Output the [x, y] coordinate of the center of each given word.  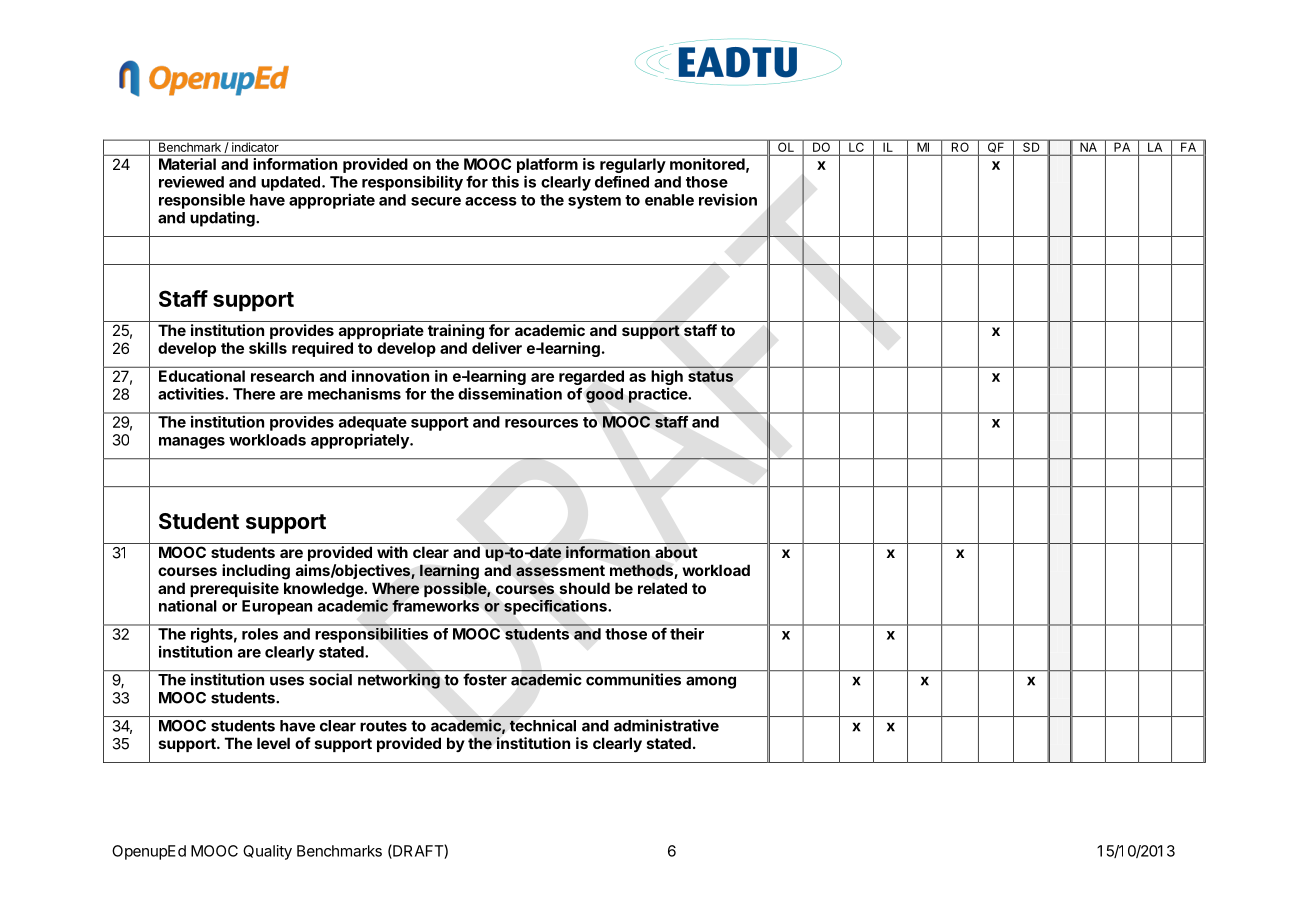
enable [669, 200]
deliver [497, 348]
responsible [202, 201]
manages [192, 443]
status [710, 376]
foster [485, 679]
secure [436, 201]
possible [456, 589]
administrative [666, 725]
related [662, 588]
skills [268, 348]
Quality [267, 852]
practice [659, 395]
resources [541, 423]
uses [287, 681]
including [256, 572]
